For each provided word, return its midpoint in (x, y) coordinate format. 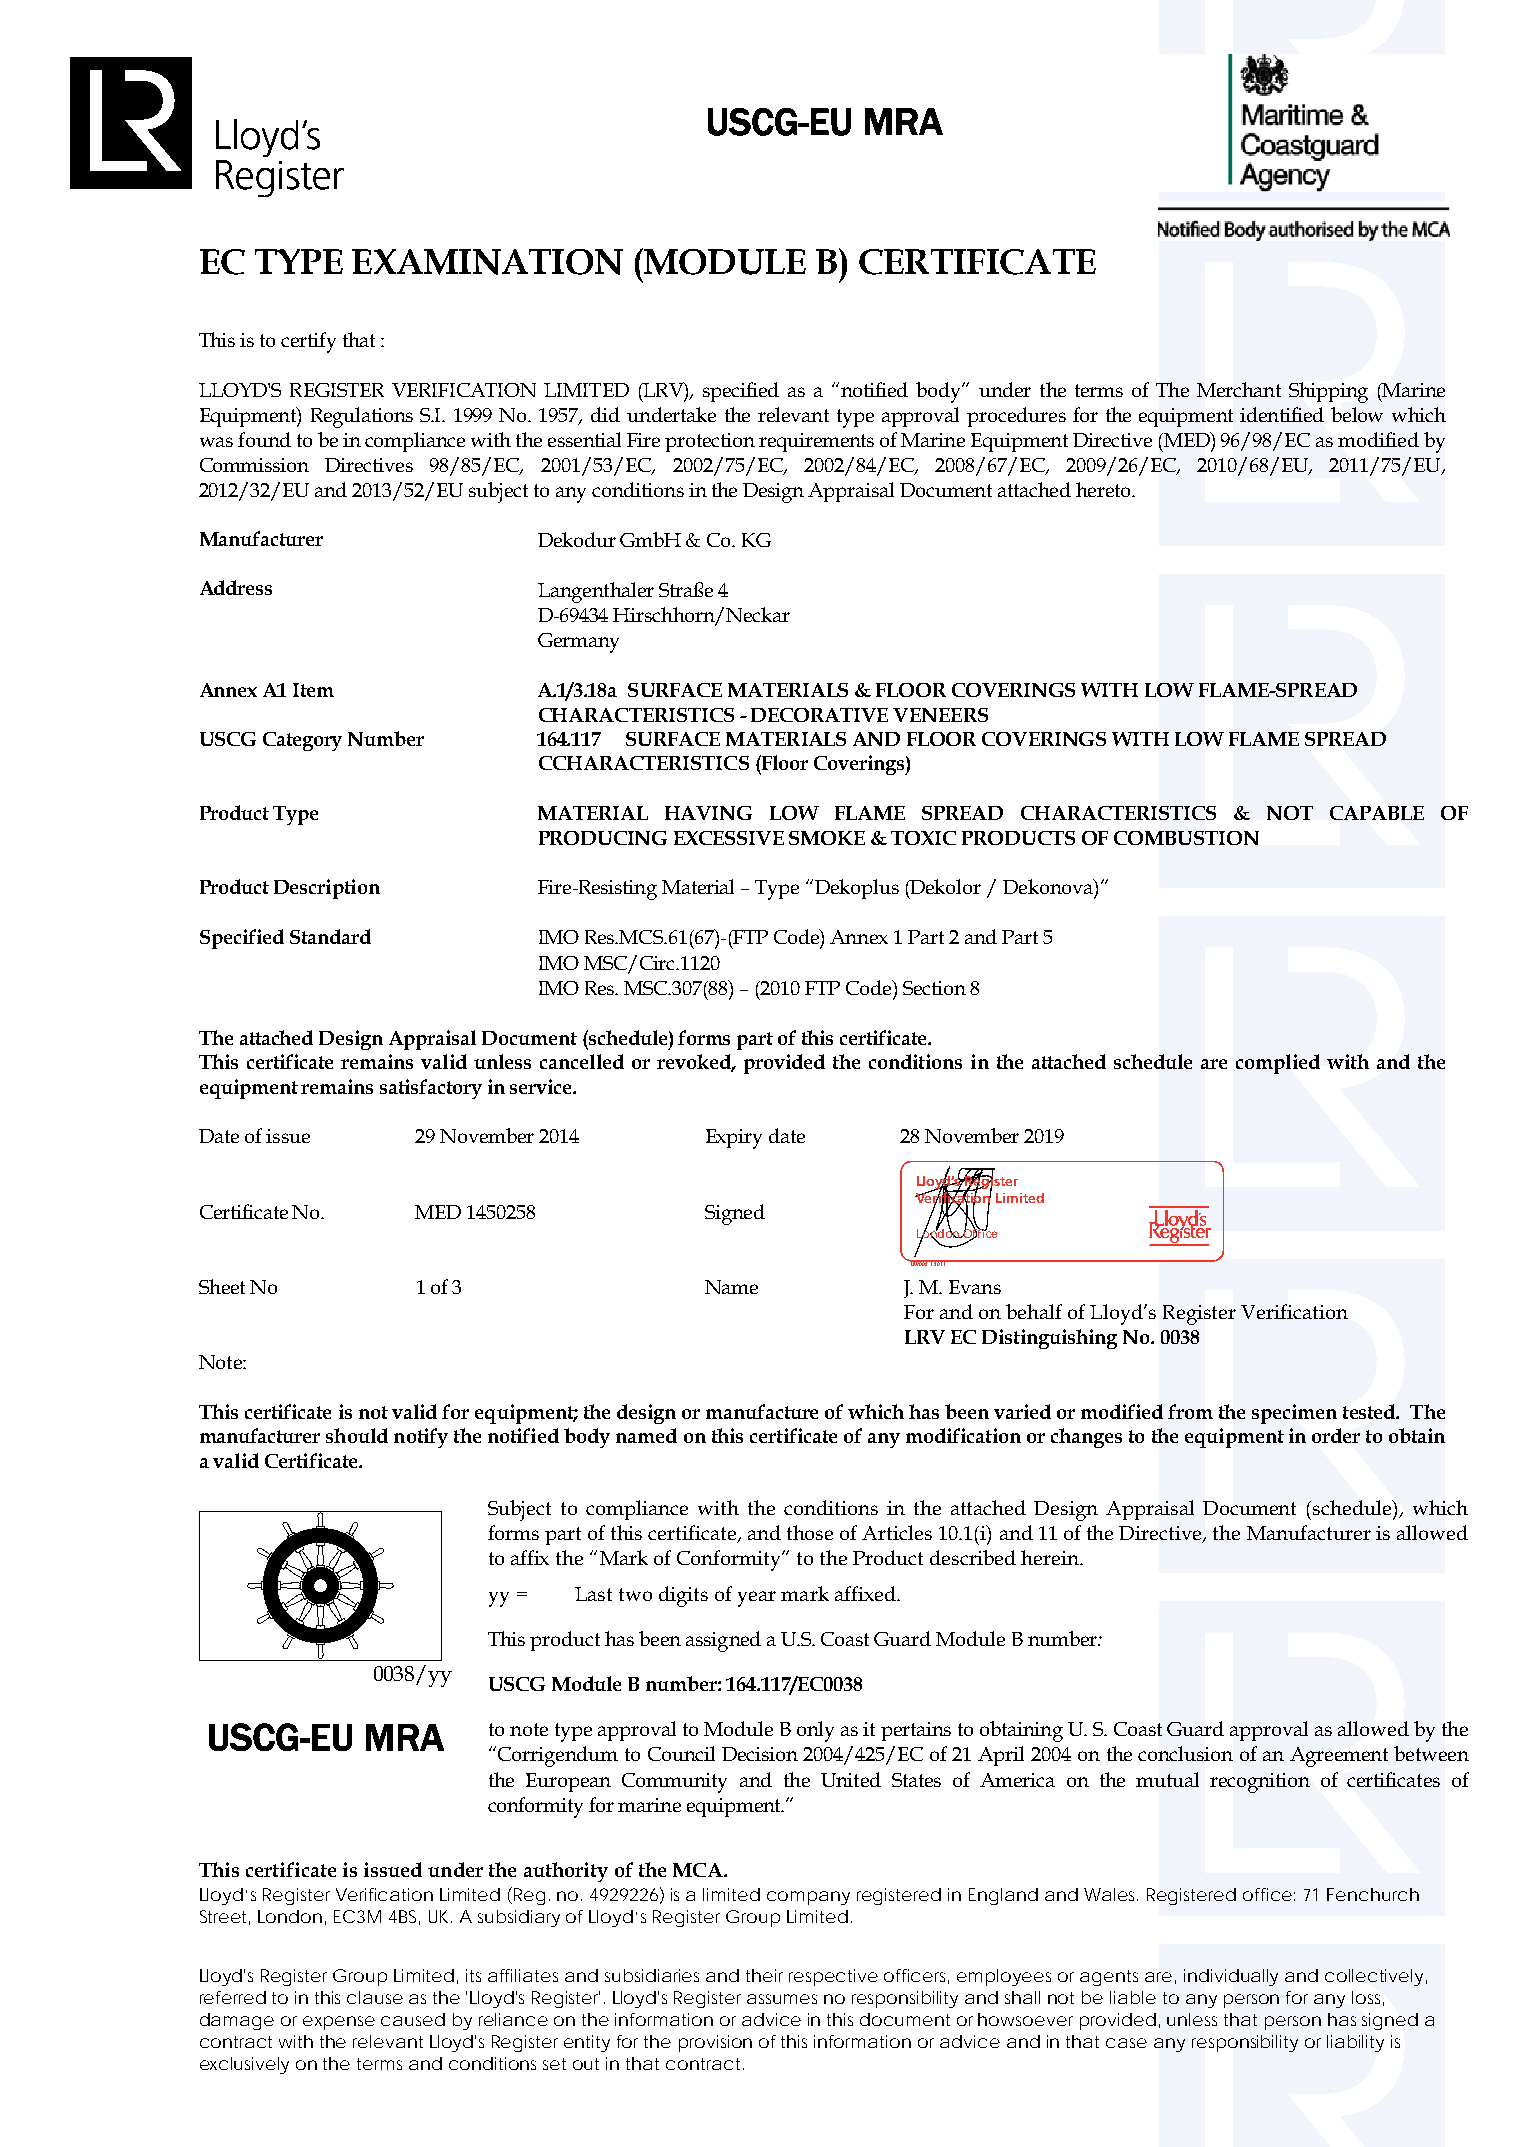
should (357, 1435)
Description (327, 889)
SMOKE (827, 838)
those (810, 1532)
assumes (782, 1999)
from (1190, 1411)
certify (308, 342)
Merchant (1239, 389)
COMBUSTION (1186, 838)
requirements (816, 442)
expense (339, 2023)
